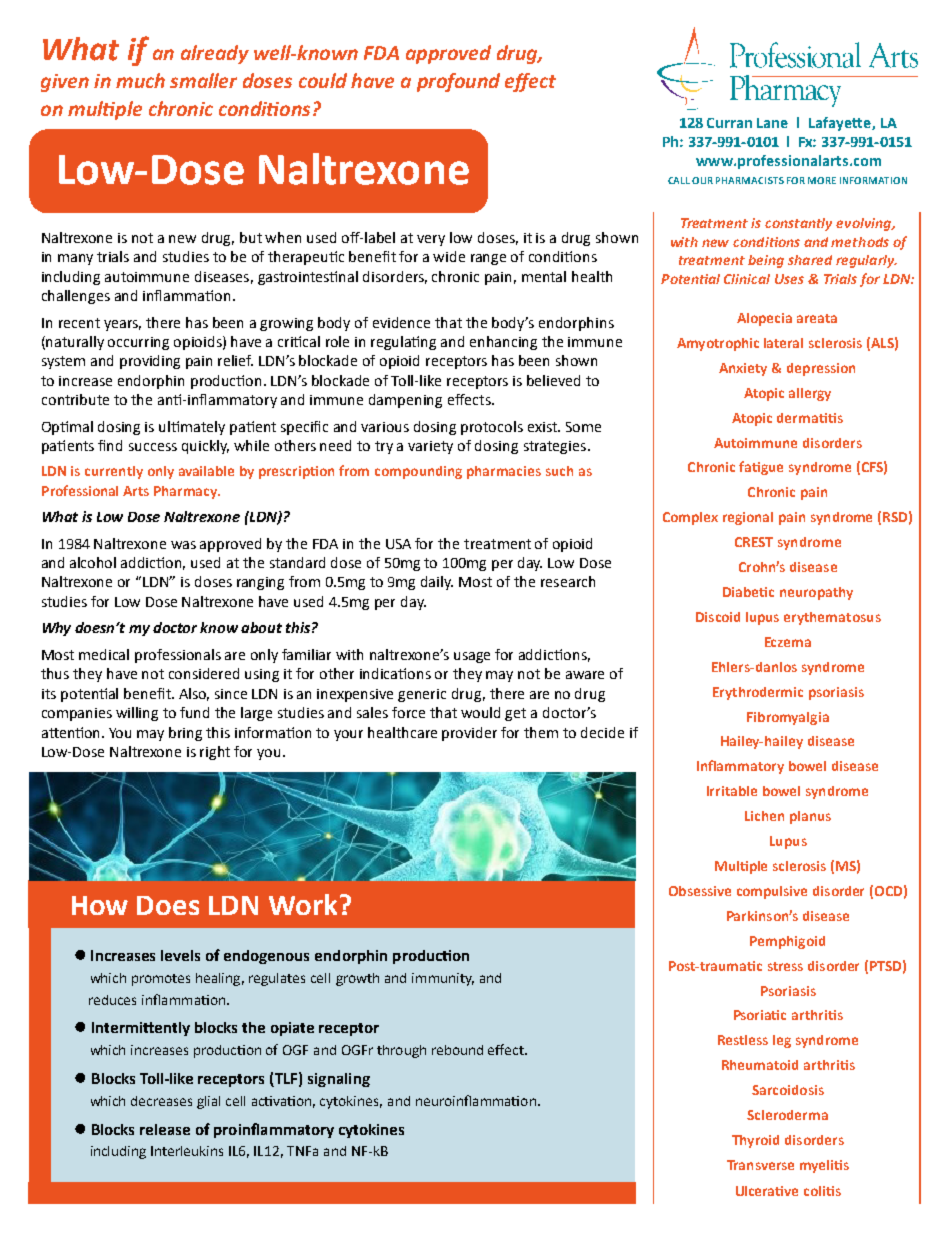  What do you see at coordinates (772, 123) in the screenshot?
I see `Lane` at bounding box center [772, 123].
